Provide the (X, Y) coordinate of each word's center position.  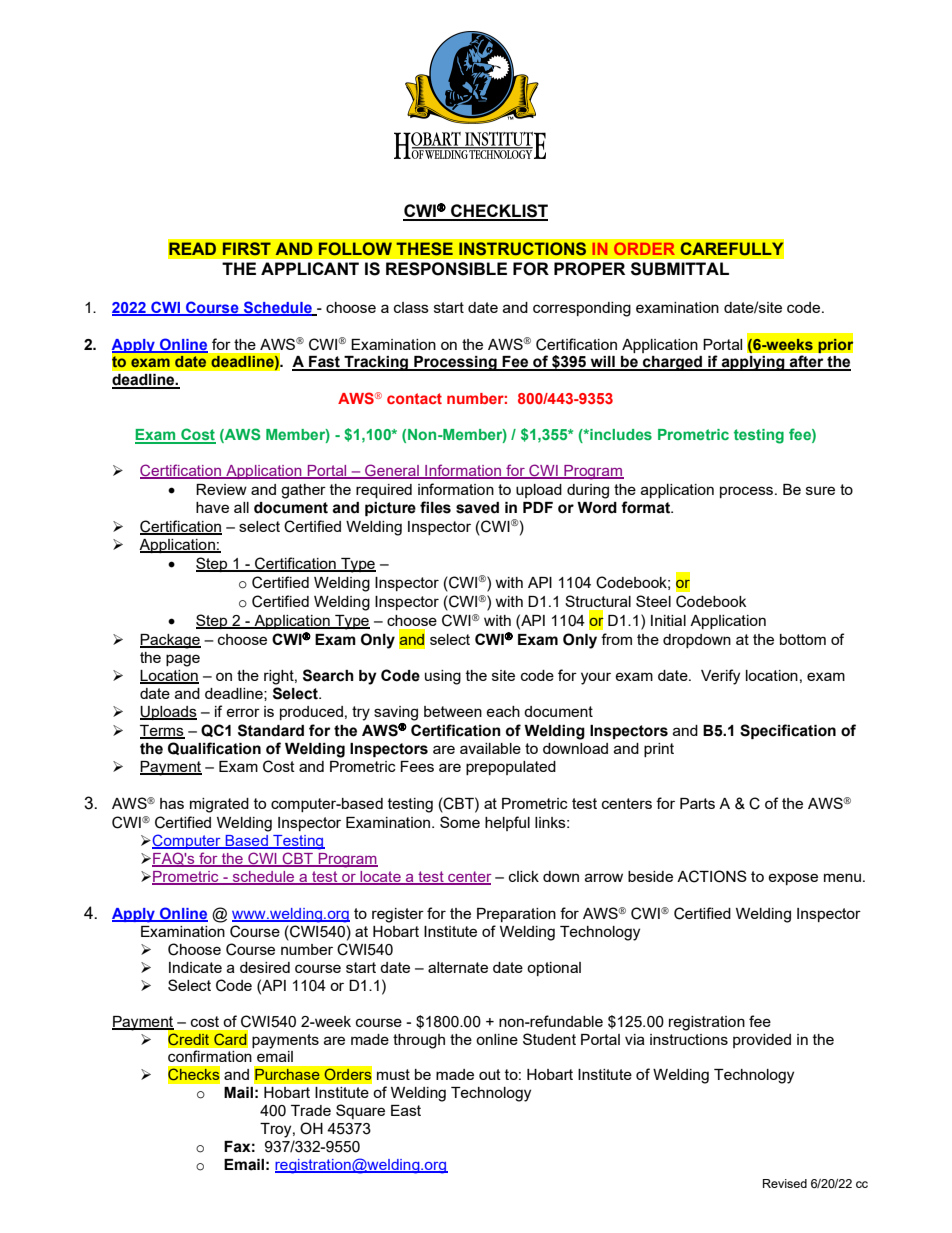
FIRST (246, 249)
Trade (311, 1110)
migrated (219, 805)
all (241, 507)
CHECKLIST (498, 212)
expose (793, 879)
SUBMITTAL (680, 269)
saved (477, 508)
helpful (507, 823)
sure (820, 490)
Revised (785, 1183)
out (490, 1074)
